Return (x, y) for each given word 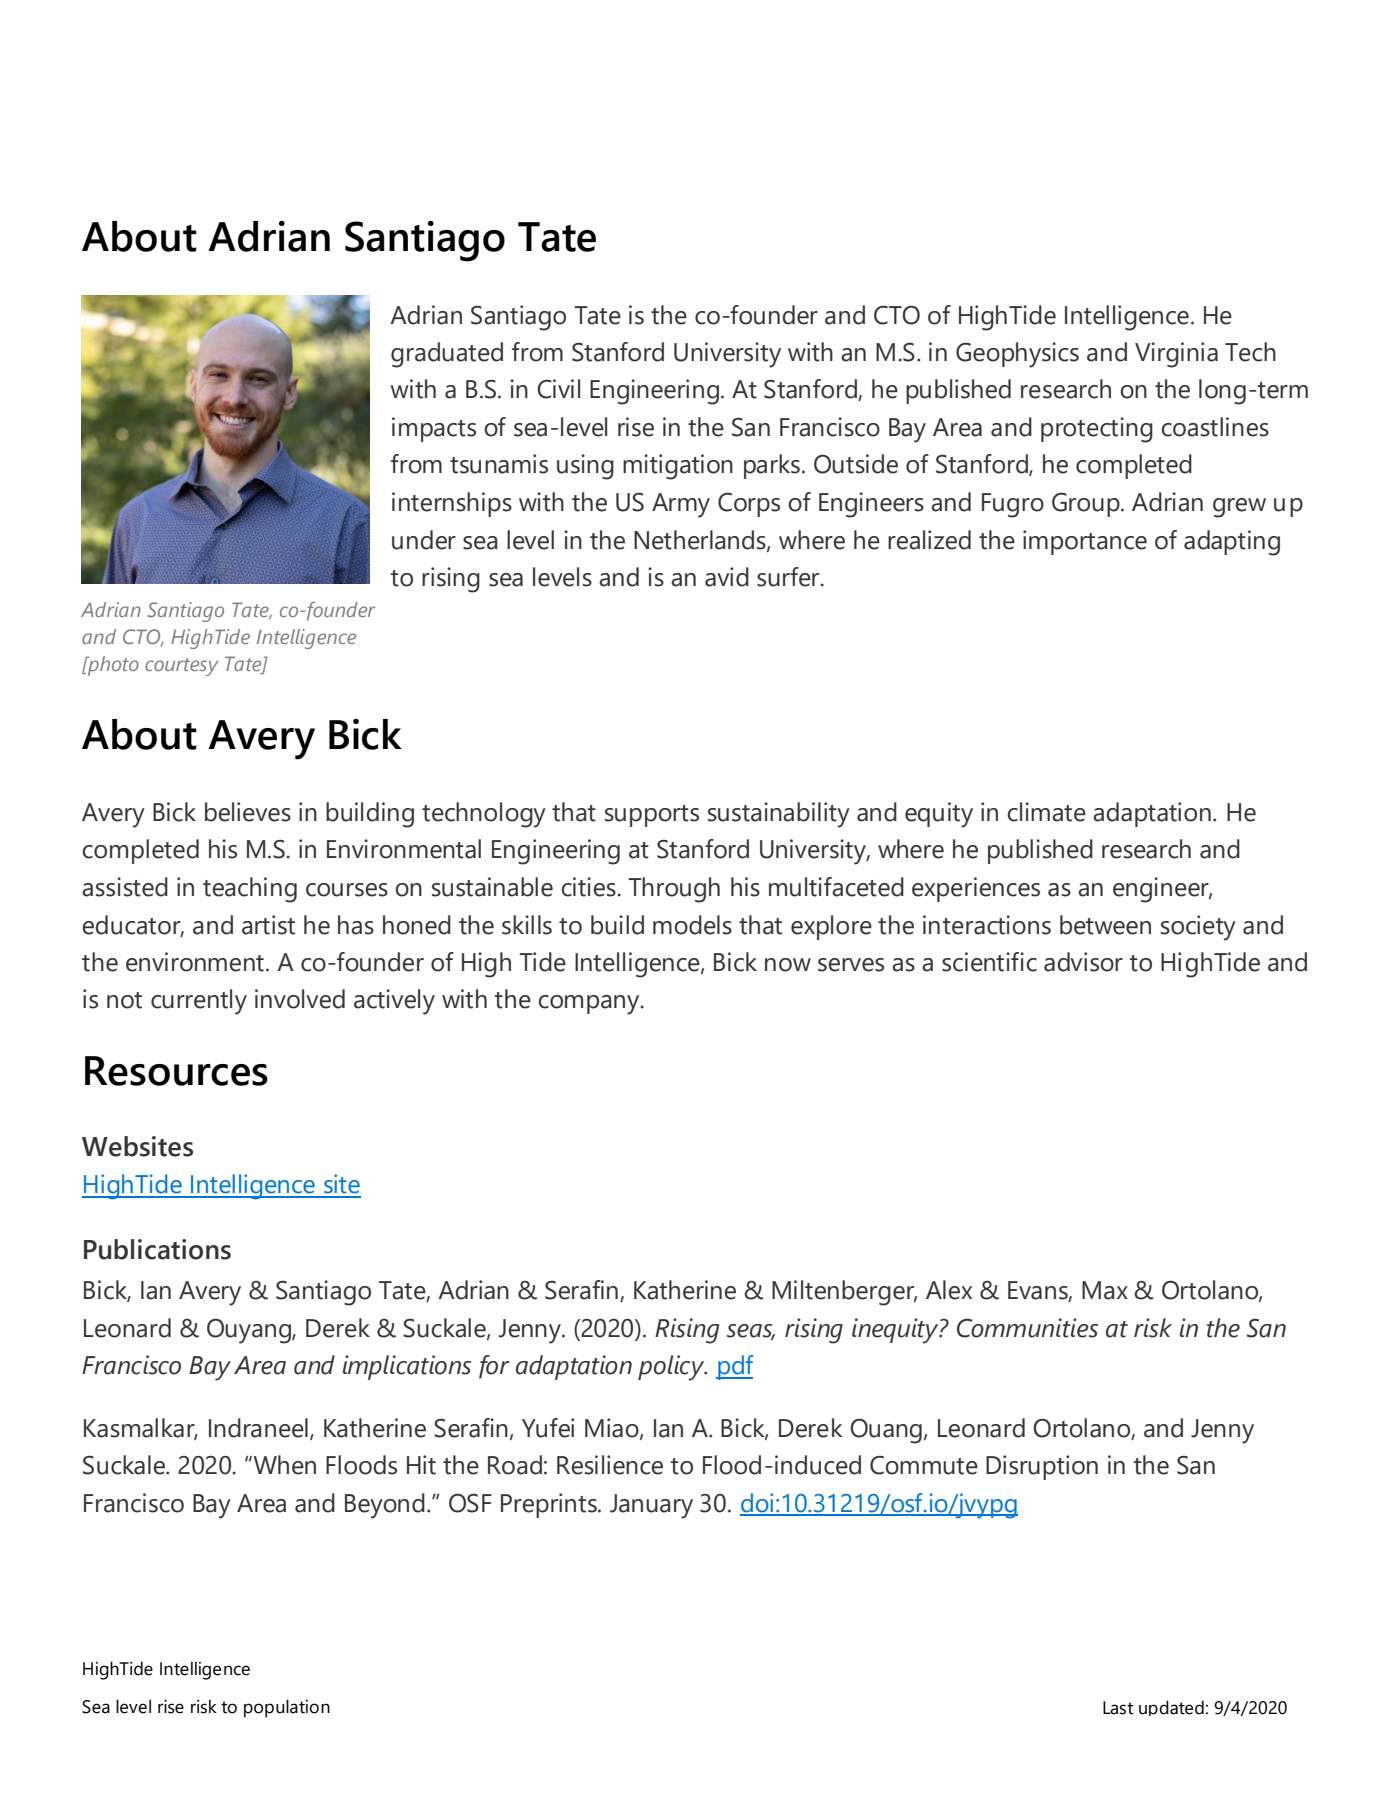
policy (672, 1368)
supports (652, 816)
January (651, 1506)
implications (407, 1367)
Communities (1027, 1328)
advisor (1083, 962)
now (788, 965)
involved (300, 999)
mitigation (678, 467)
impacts (434, 429)
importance (1085, 542)
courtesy (181, 667)
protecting (1097, 430)
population (287, 1708)
